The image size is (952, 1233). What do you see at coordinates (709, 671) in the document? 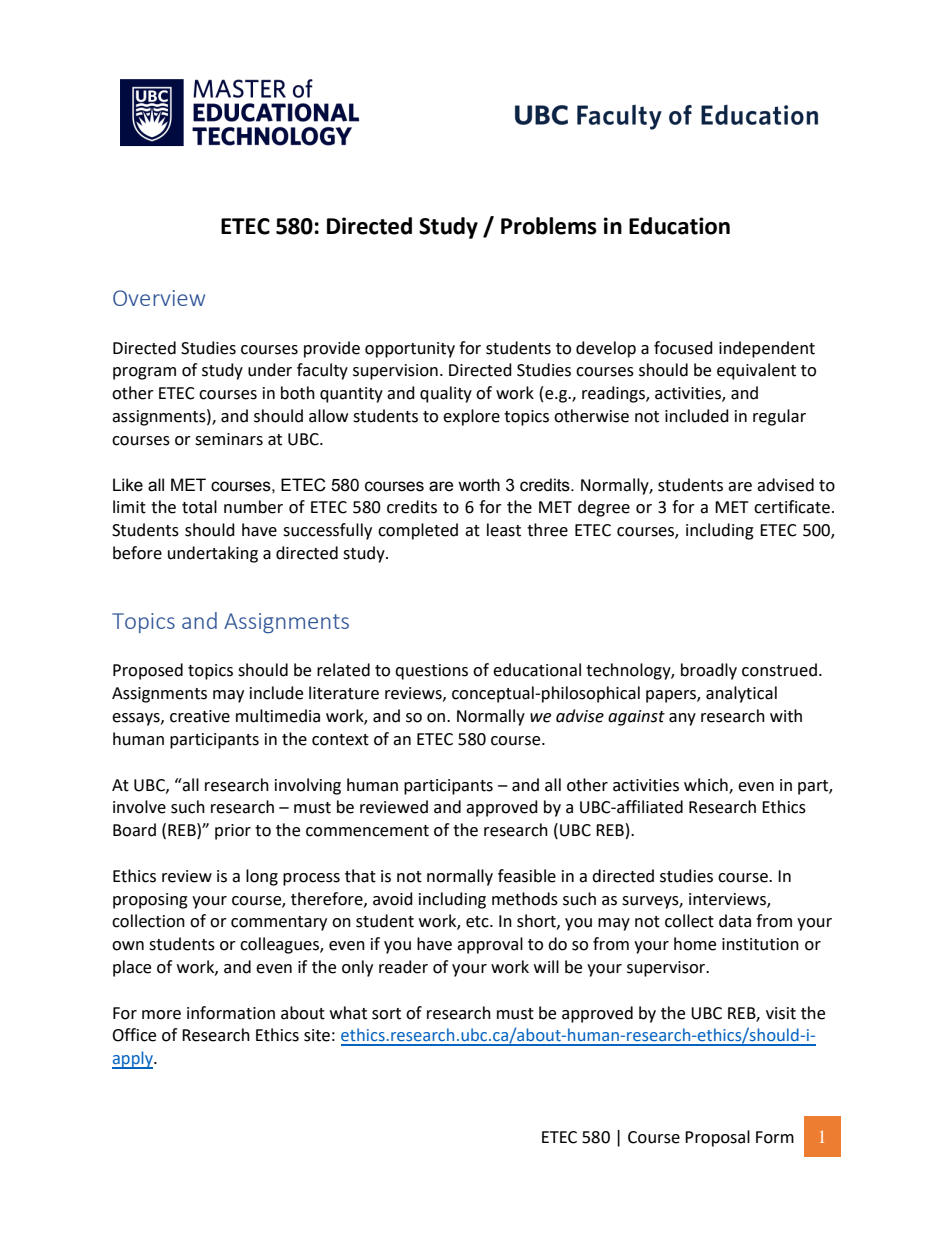
I see `broadly` at bounding box center [709, 671].
